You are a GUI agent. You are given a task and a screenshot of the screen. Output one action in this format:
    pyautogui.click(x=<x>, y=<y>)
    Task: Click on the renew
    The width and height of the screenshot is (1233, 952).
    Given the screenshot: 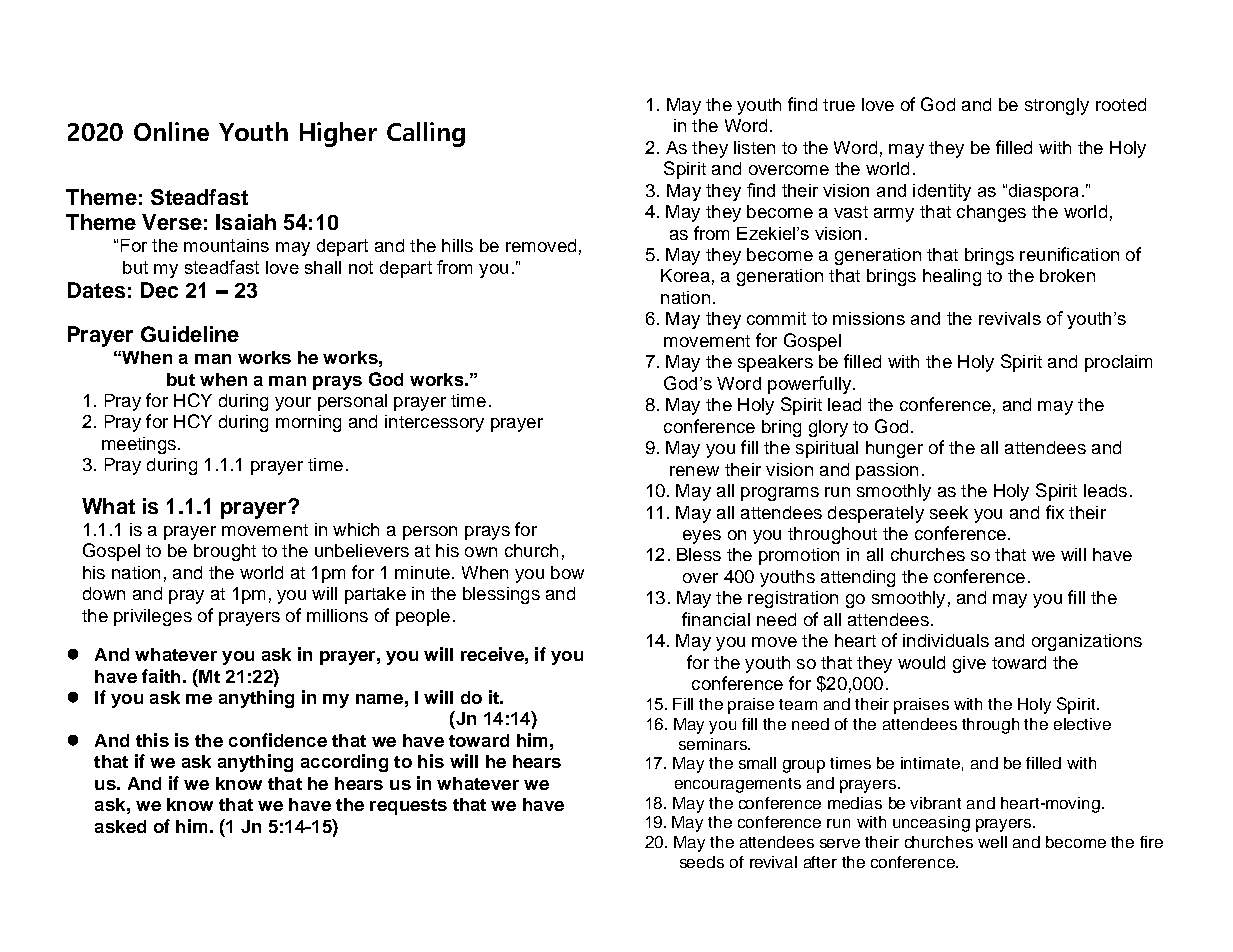 What is the action you would take?
    pyautogui.click(x=694, y=471)
